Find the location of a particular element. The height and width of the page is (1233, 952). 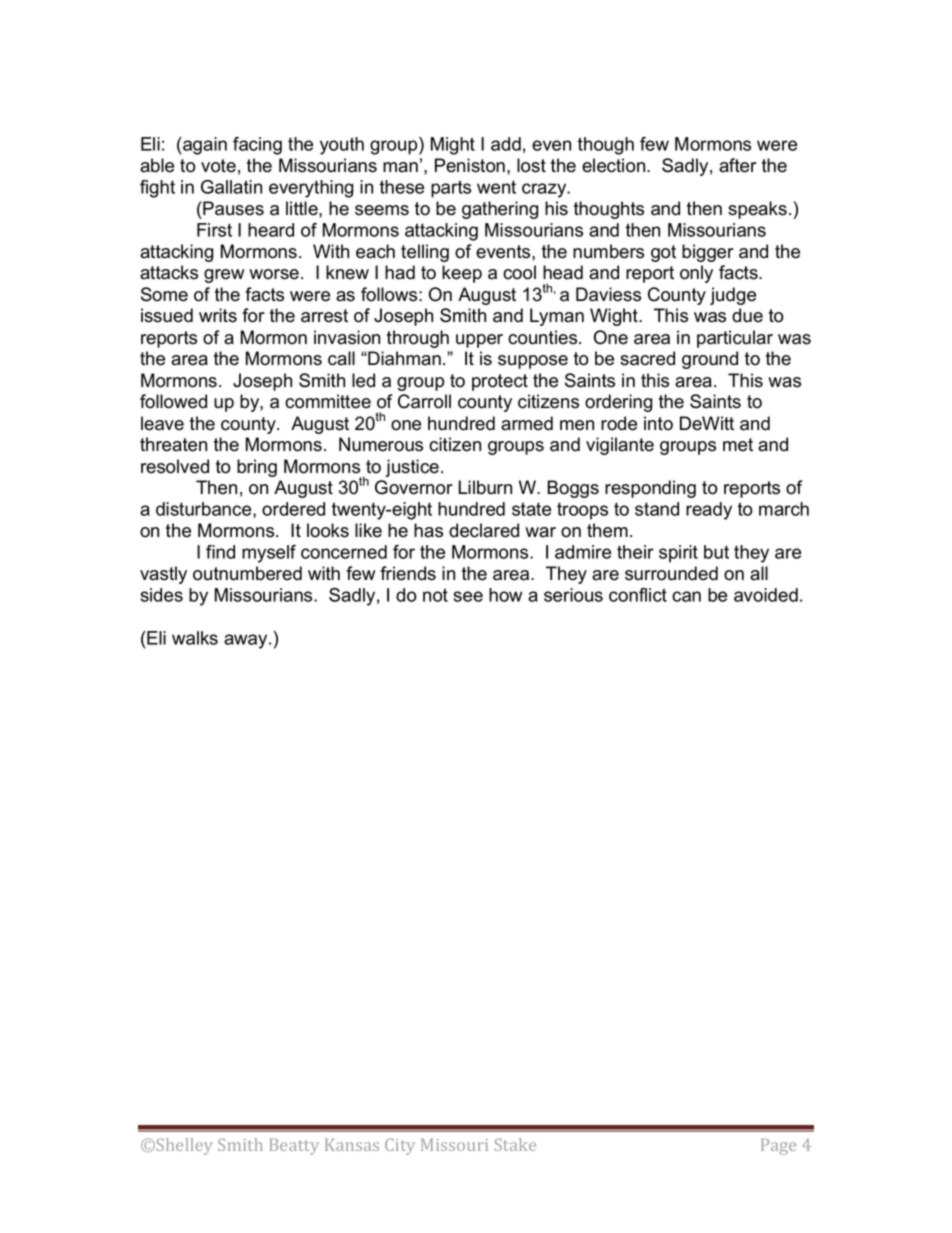

after is located at coordinates (738, 165).
